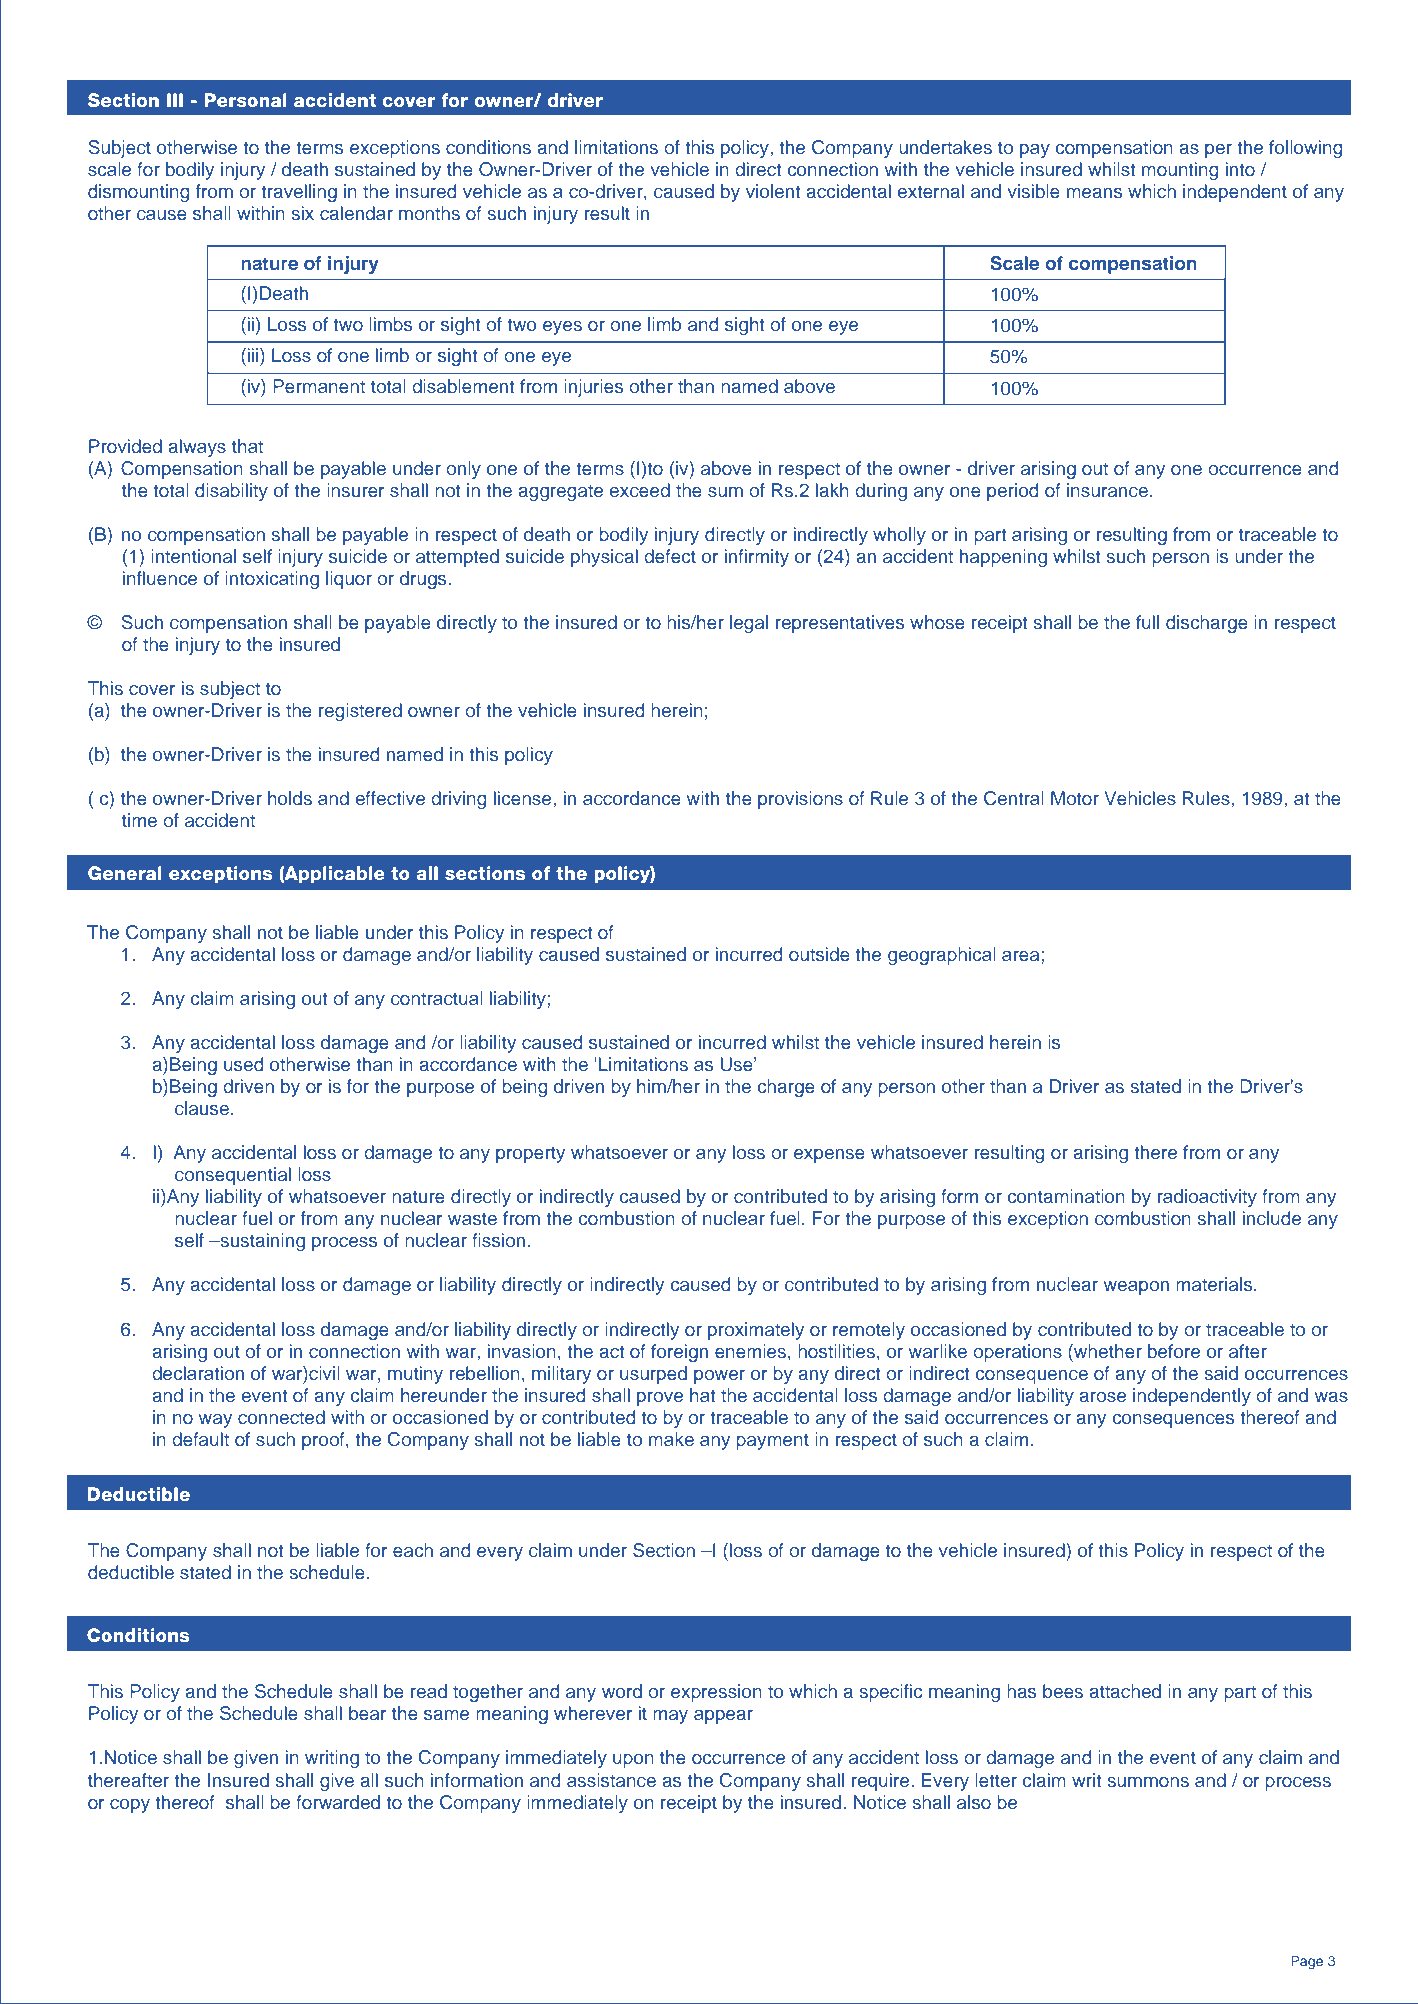 Image resolution: width=1418 pixels, height=2004 pixels. Describe the element at coordinates (324, 1441) in the page. I see `proof` at that location.
